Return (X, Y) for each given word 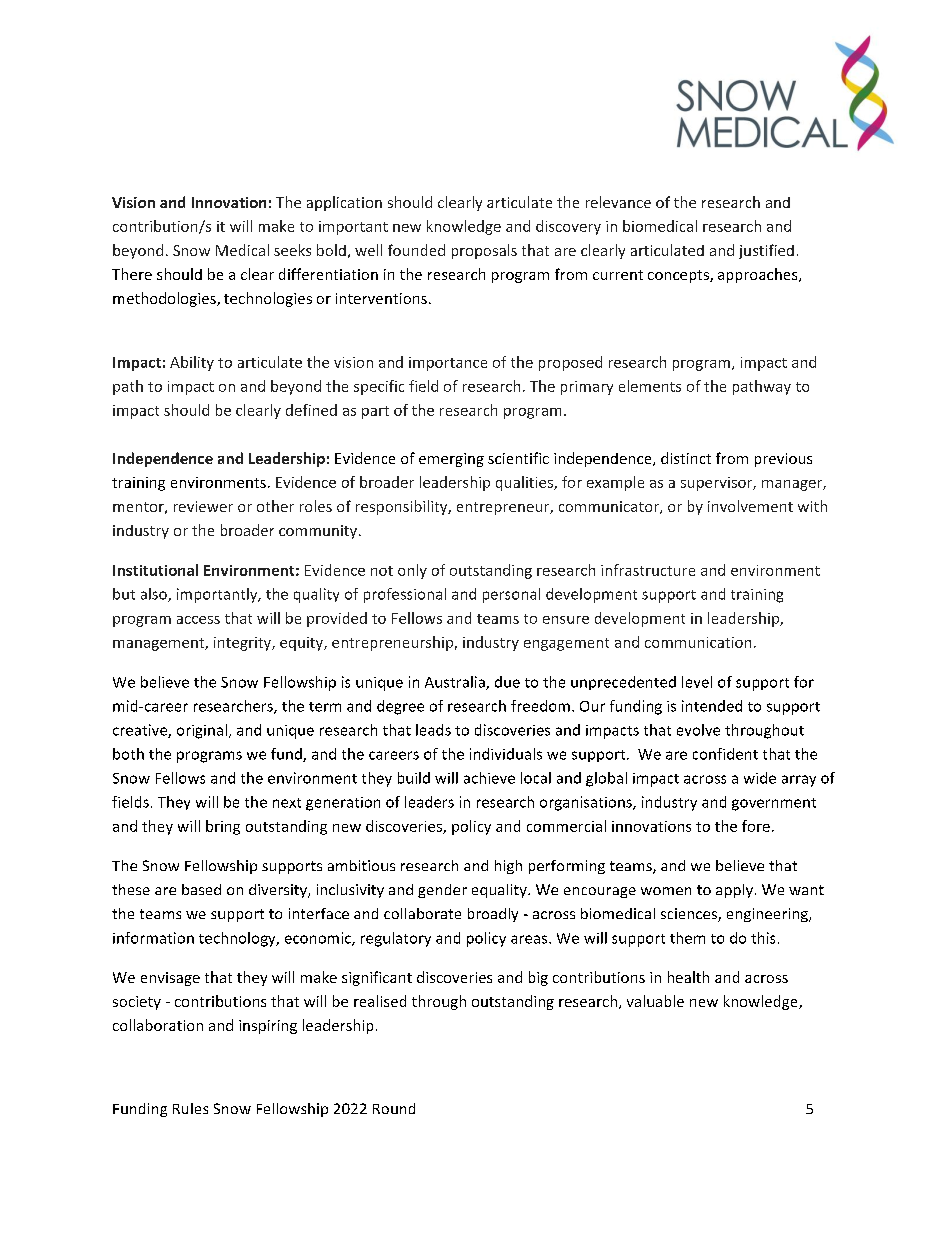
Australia (456, 683)
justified (766, 251)
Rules (190, 1108)
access (198, 620)
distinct (686, 458)
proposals (484, 251)
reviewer (203, 506)
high (508, 867)
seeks (292, 250)
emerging (451, 460)
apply (734, 891)
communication (698, 642)
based (201, 889)
